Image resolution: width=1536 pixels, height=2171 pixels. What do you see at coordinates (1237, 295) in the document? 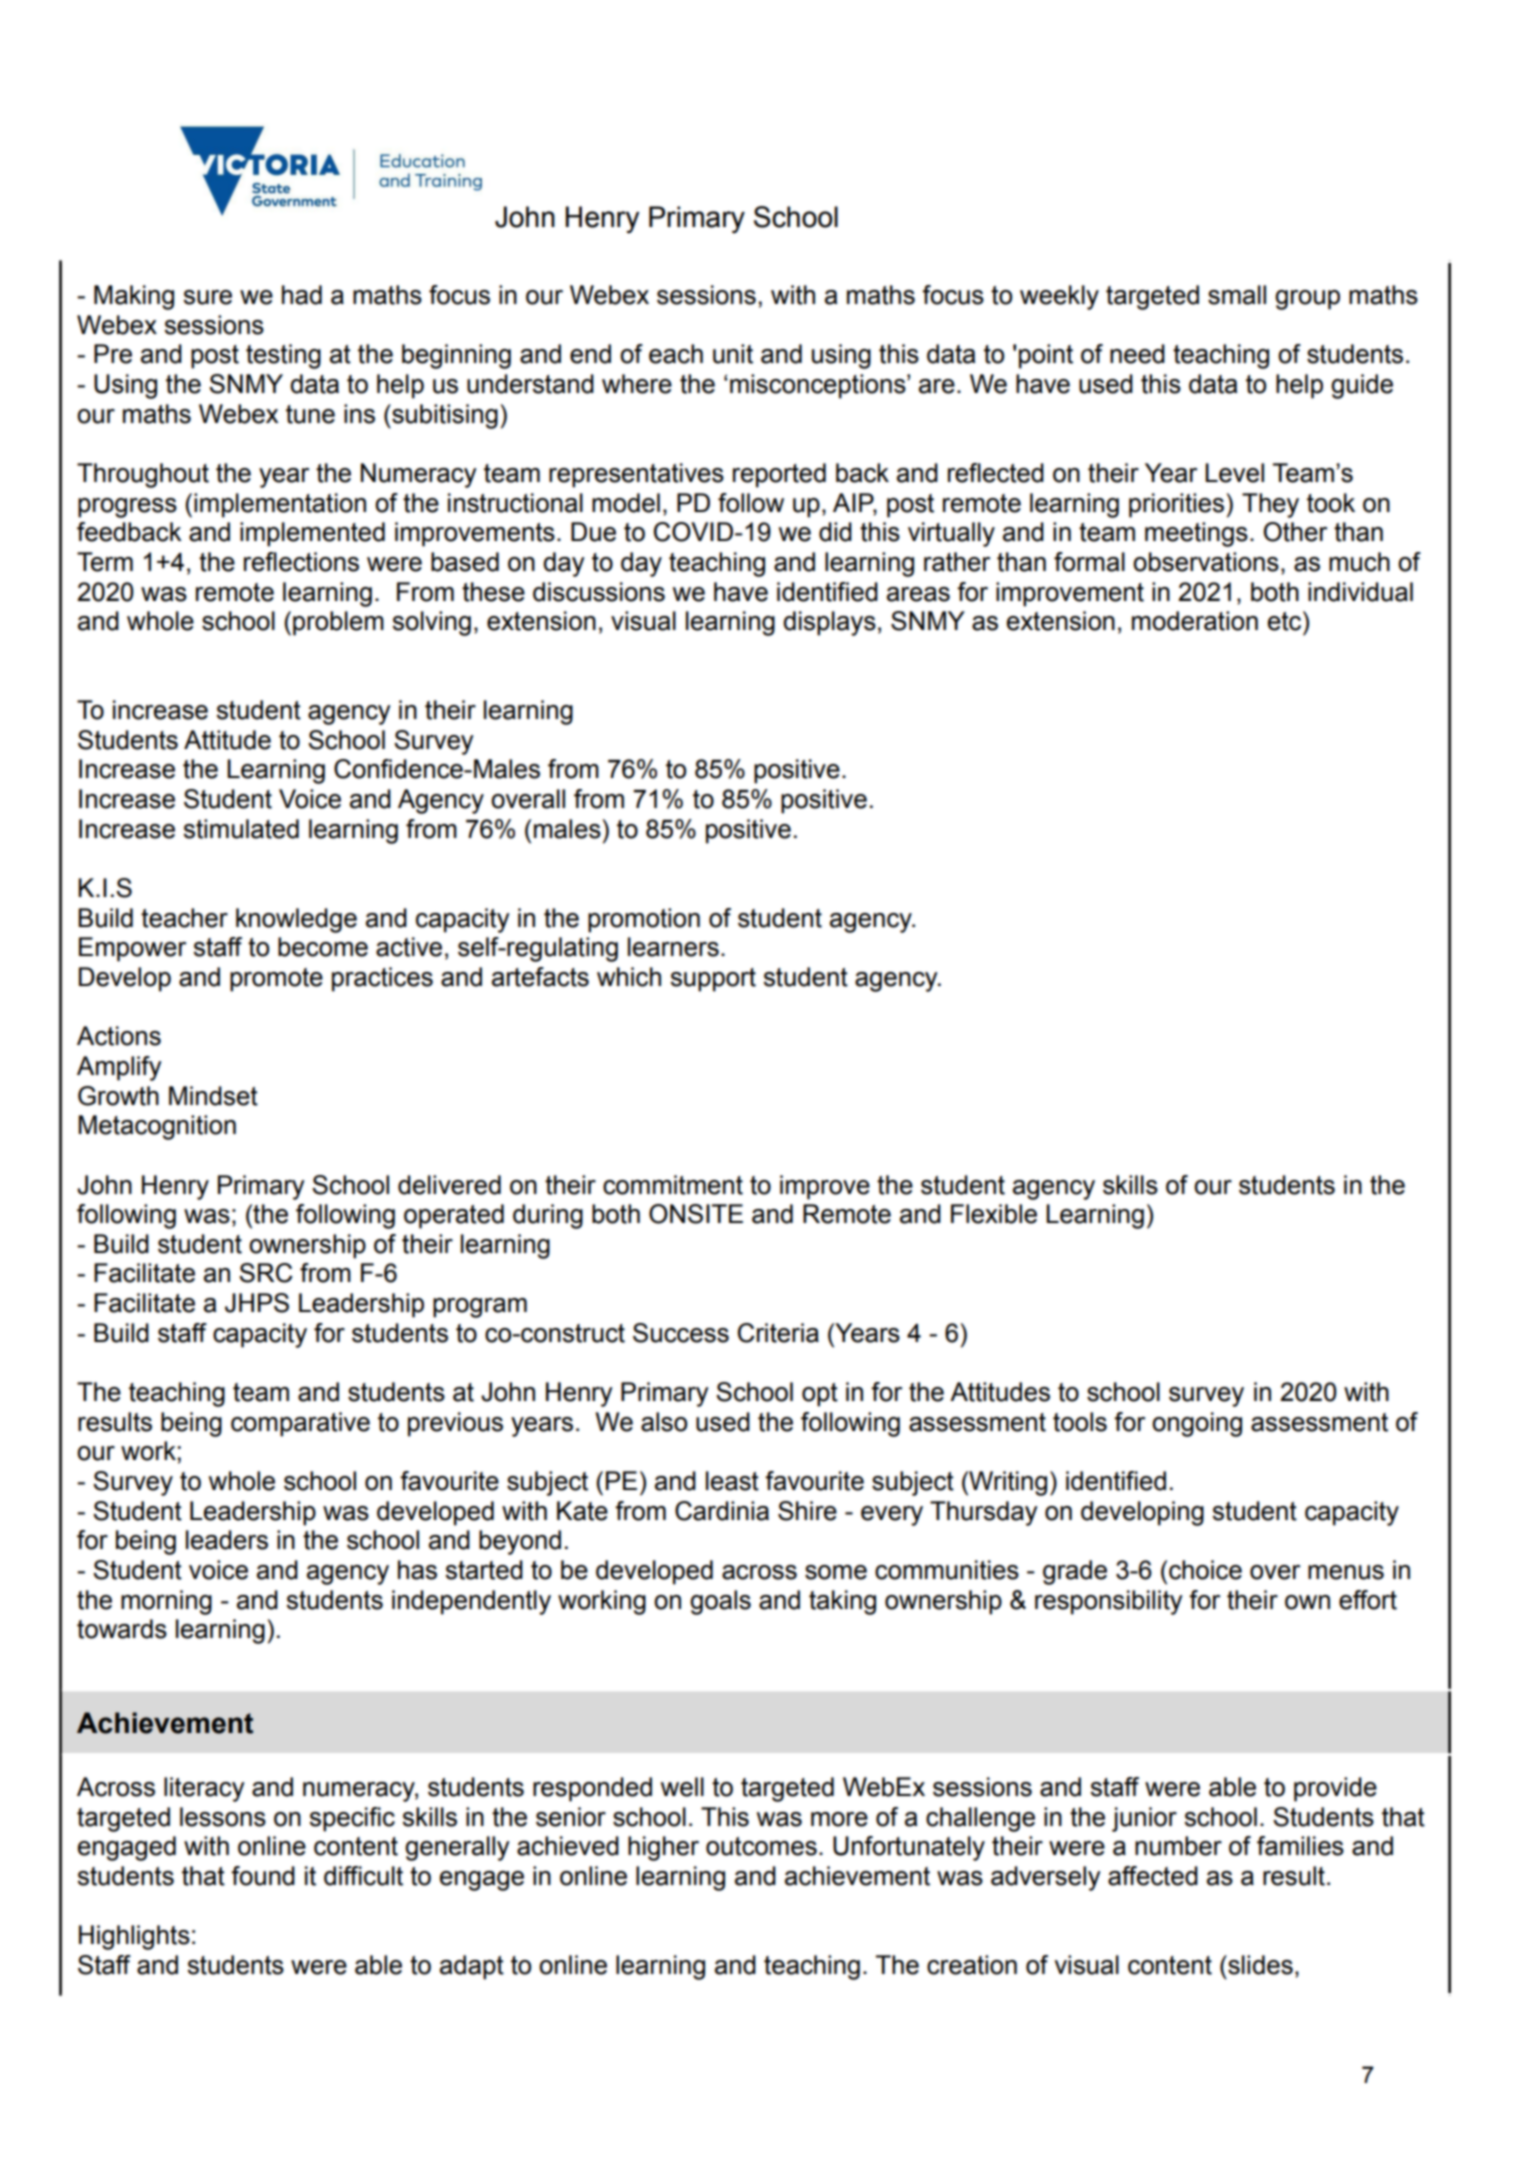
I see `small` at bounding box center [1237, 295].
